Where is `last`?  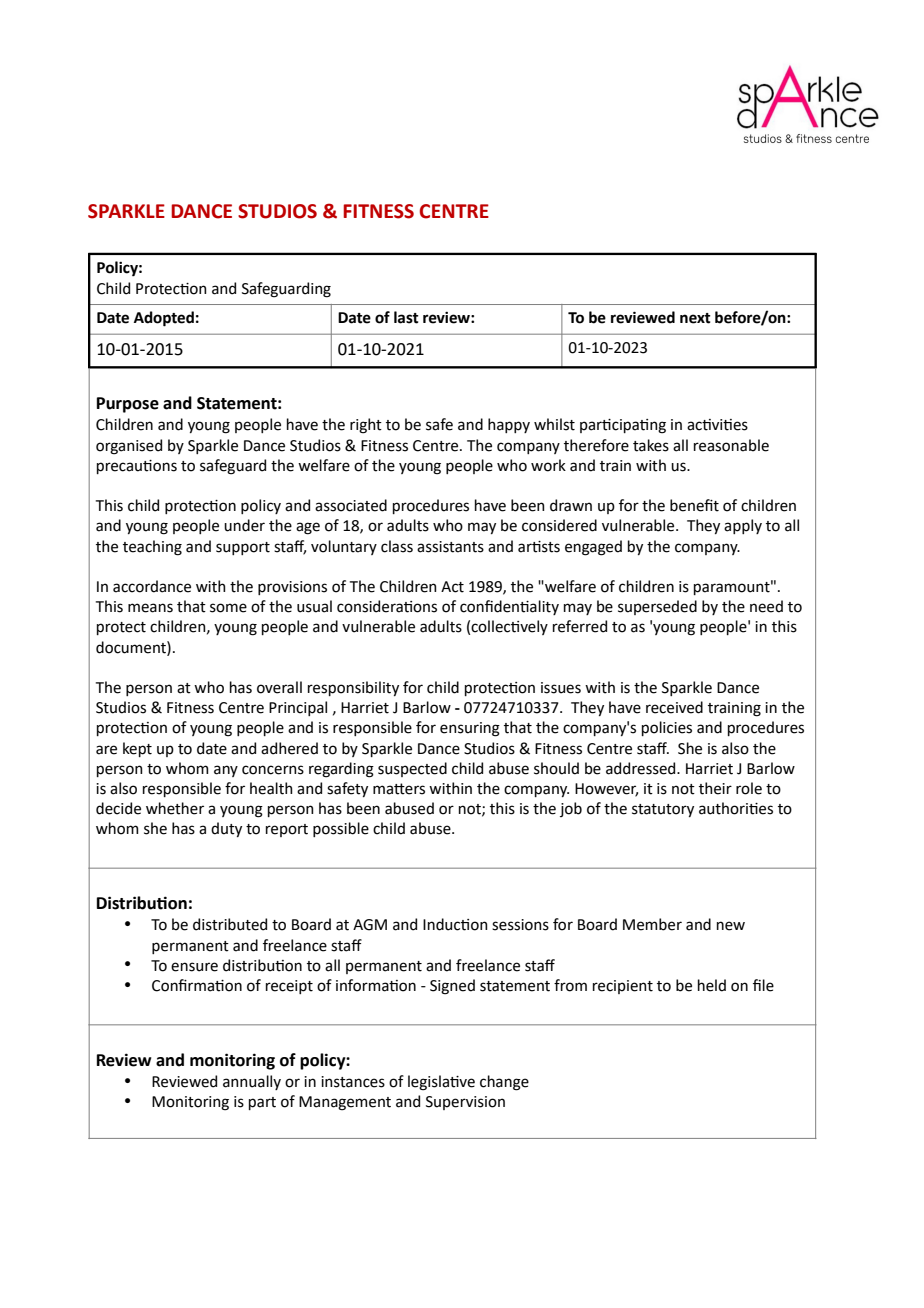 last is located at coordinates (406, 317).
